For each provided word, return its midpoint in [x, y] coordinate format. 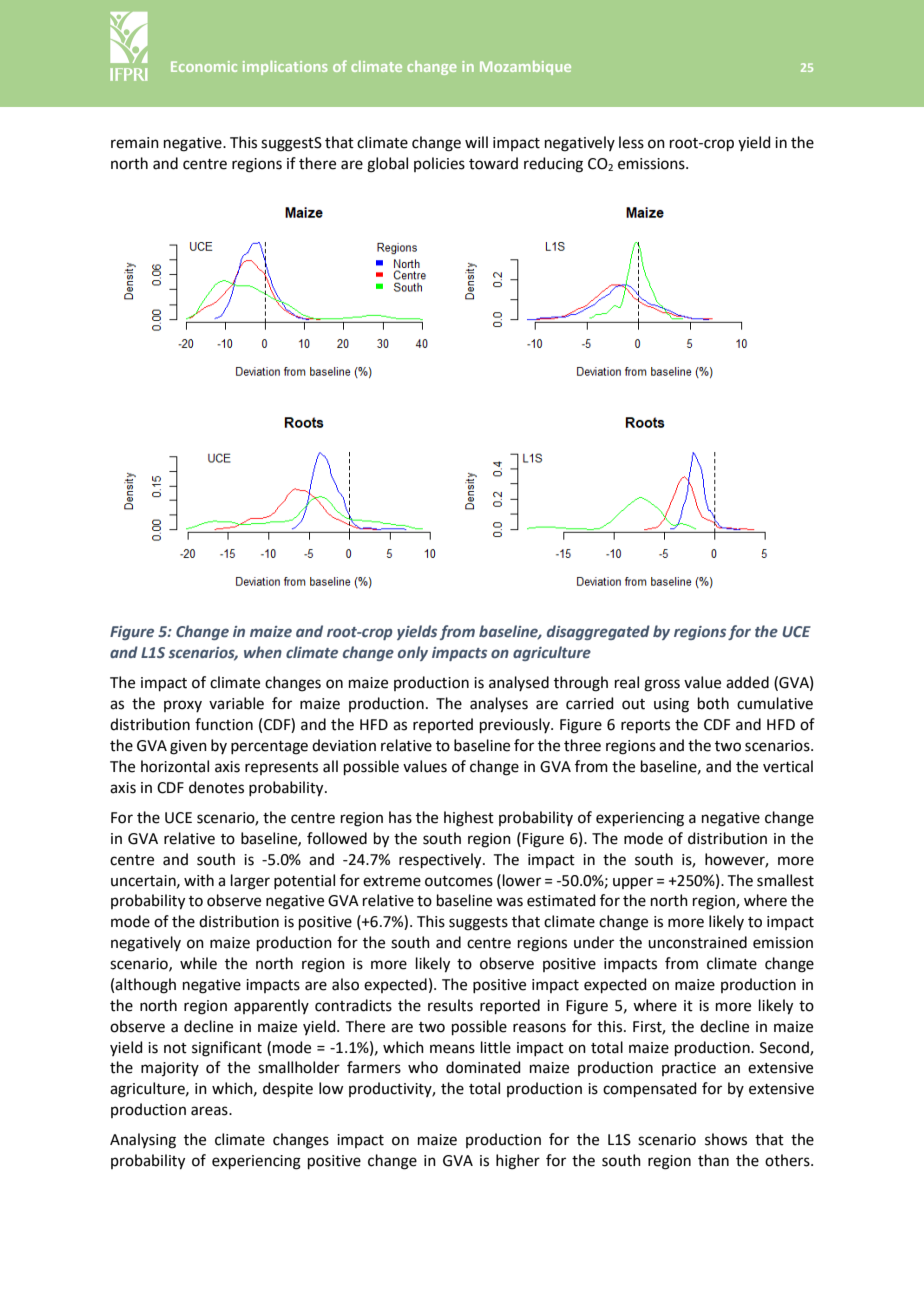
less [631, 142]
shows [726, 1139]
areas [210, 1111]
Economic [204, 66]
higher [518, 1162]
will [476, 142]
